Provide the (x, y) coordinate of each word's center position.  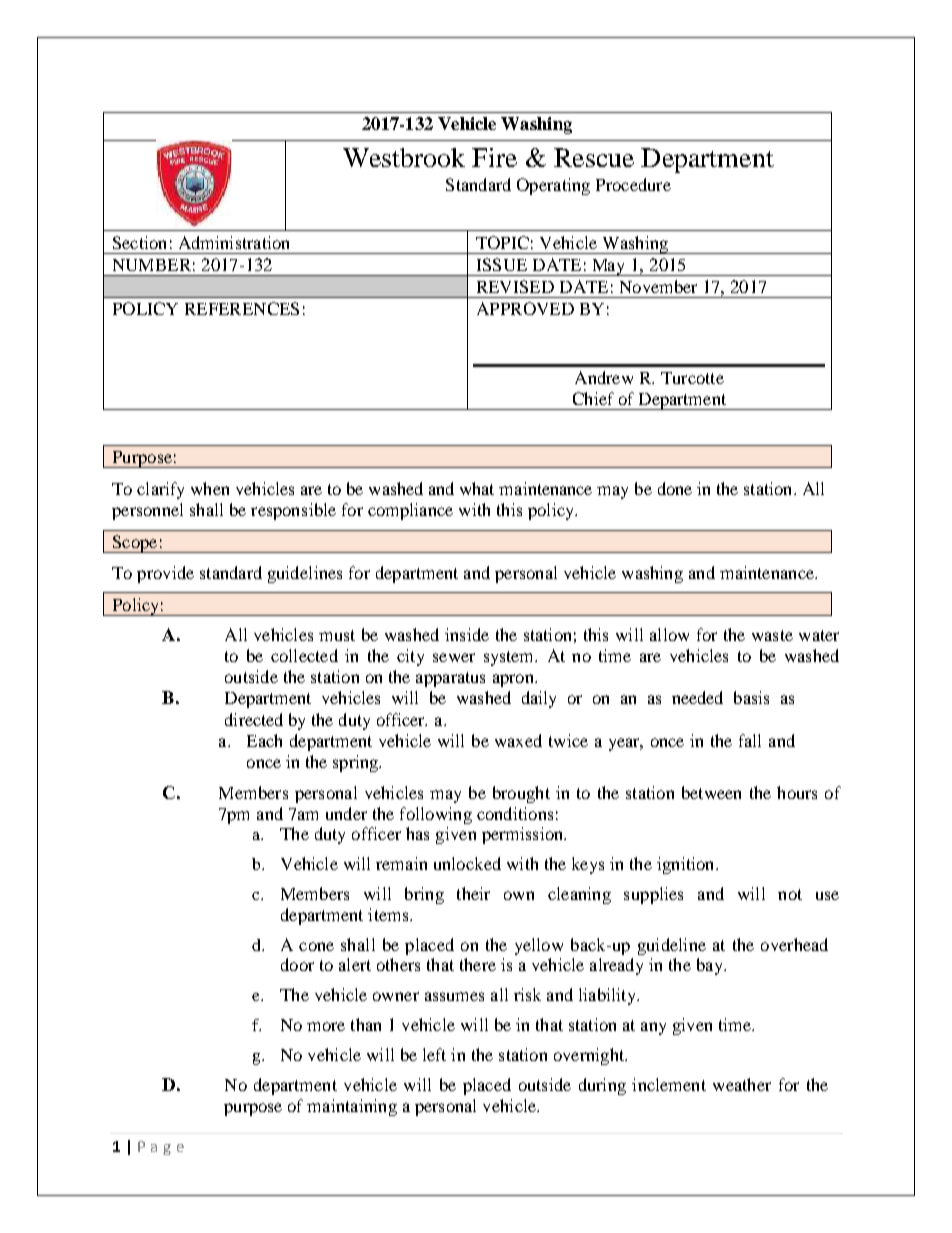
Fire (494, 157)
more (326, 1026)
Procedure (633, 184)
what (477, 488)
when (210, 488)
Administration (234, 242)
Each (264, 740)
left (434, 1054)
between (711, 792)
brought (521, 794)
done (675, 488)
